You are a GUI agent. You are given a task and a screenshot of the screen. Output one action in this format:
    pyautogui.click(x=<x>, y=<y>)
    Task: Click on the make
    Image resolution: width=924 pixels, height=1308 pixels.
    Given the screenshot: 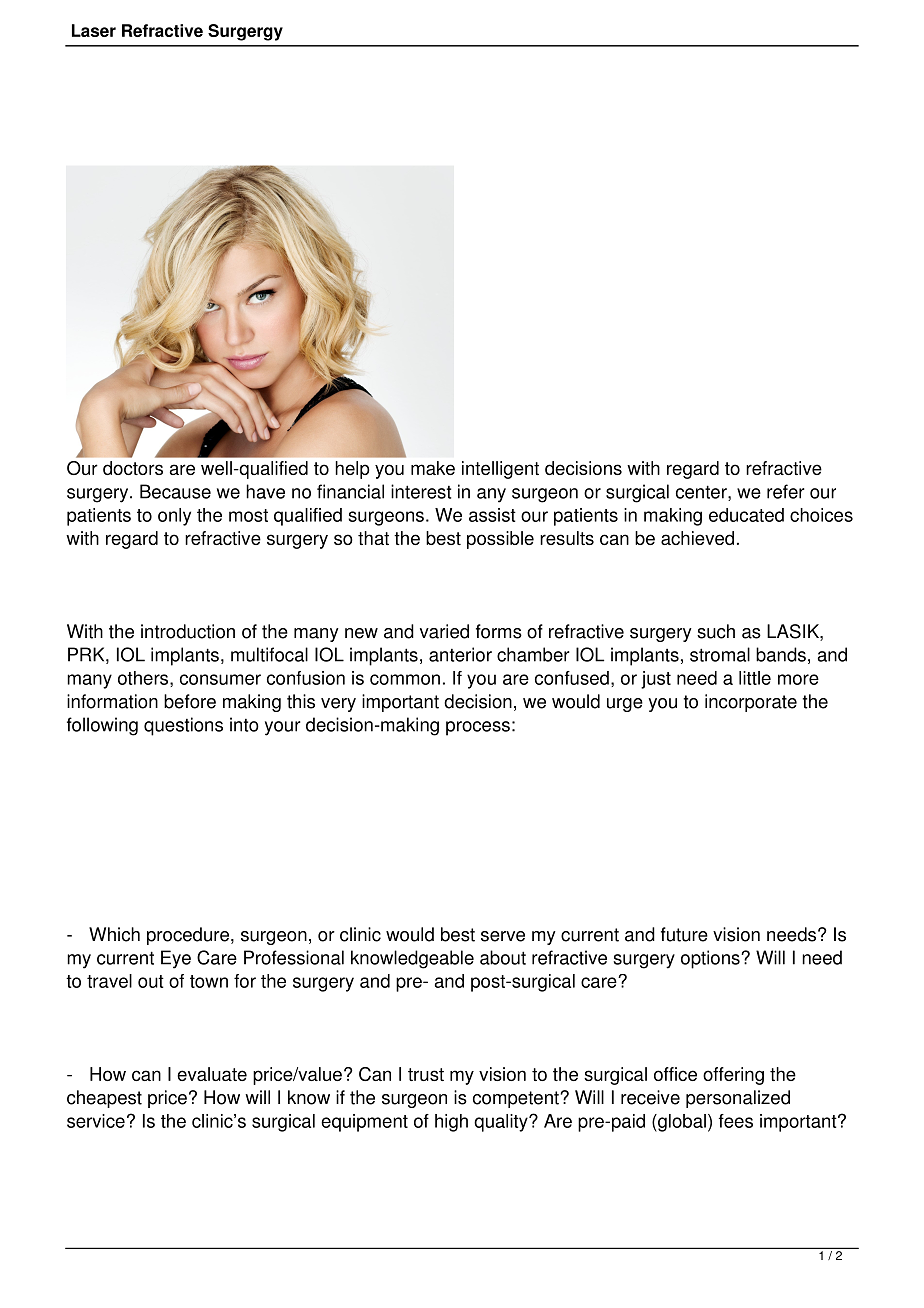 What is the action you would take?
    pyautogui.click(x=433, y=468)
